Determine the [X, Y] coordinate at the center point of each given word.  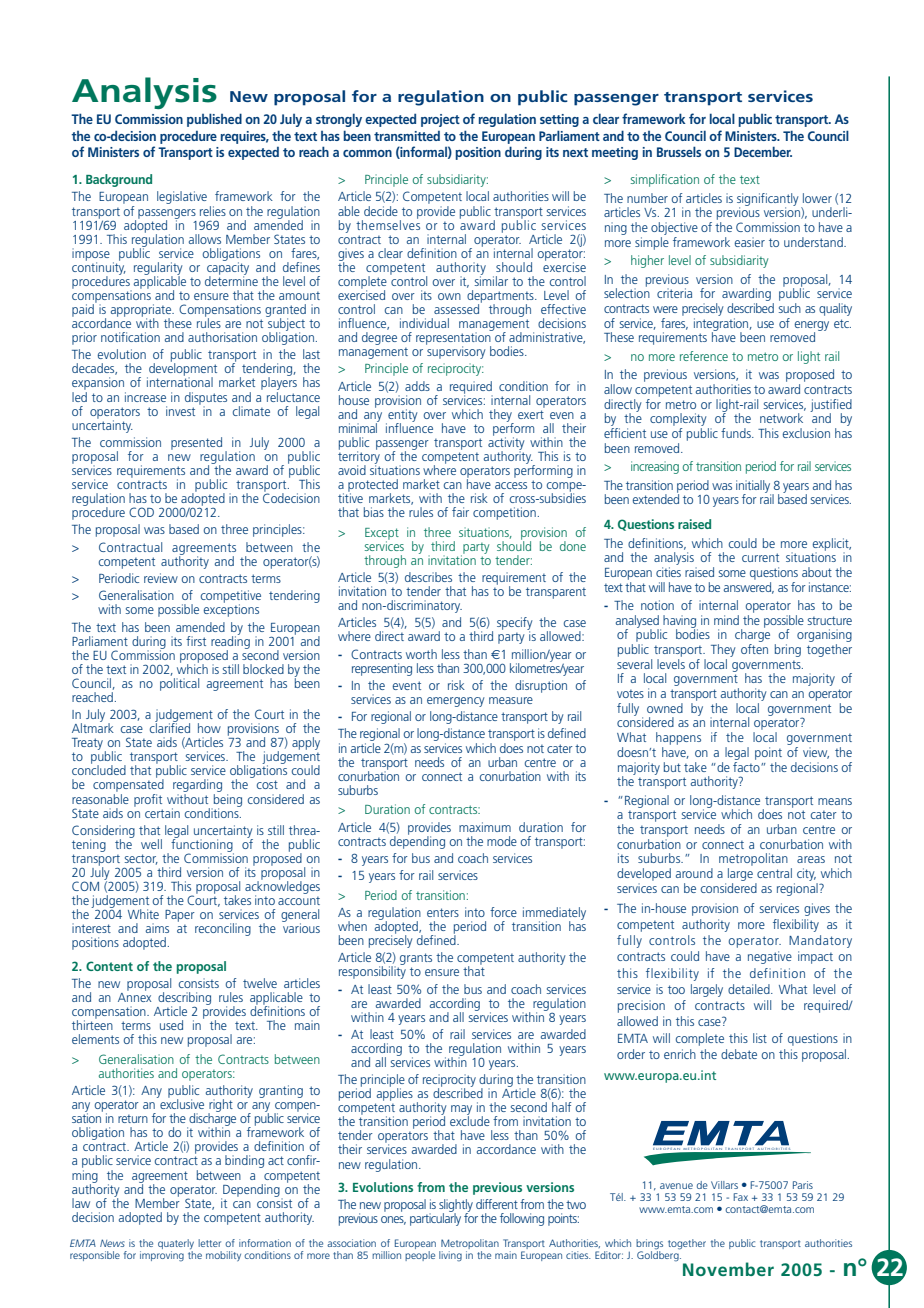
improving [162, 1256]
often [754, 649]
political [179, 683]
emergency [456, 702]
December [763, 151]
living [450, 1256]
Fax [740, 1197]
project [440, 120]
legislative [182, 197]
